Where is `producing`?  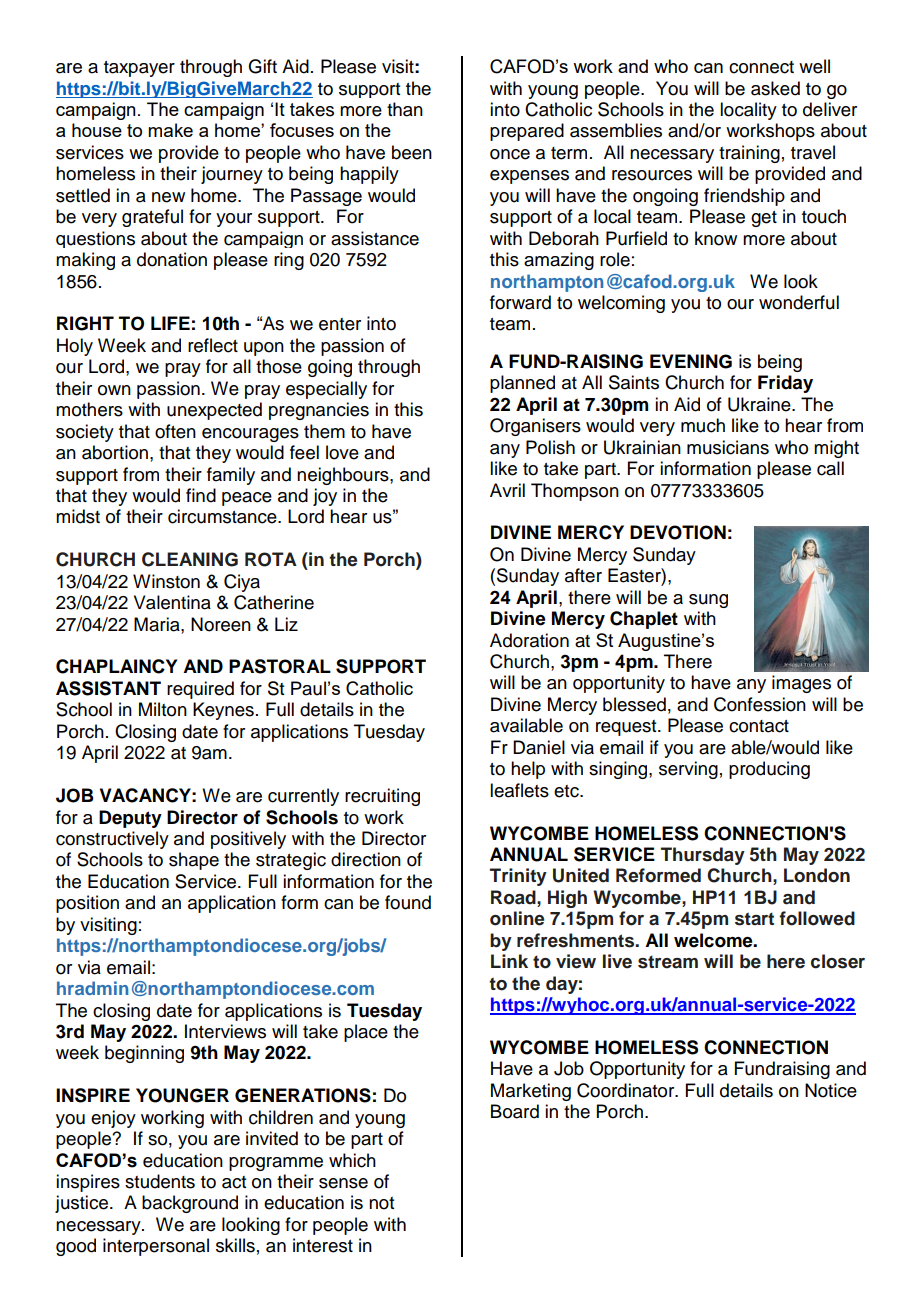
producing is located at coordinates (769, 770).
